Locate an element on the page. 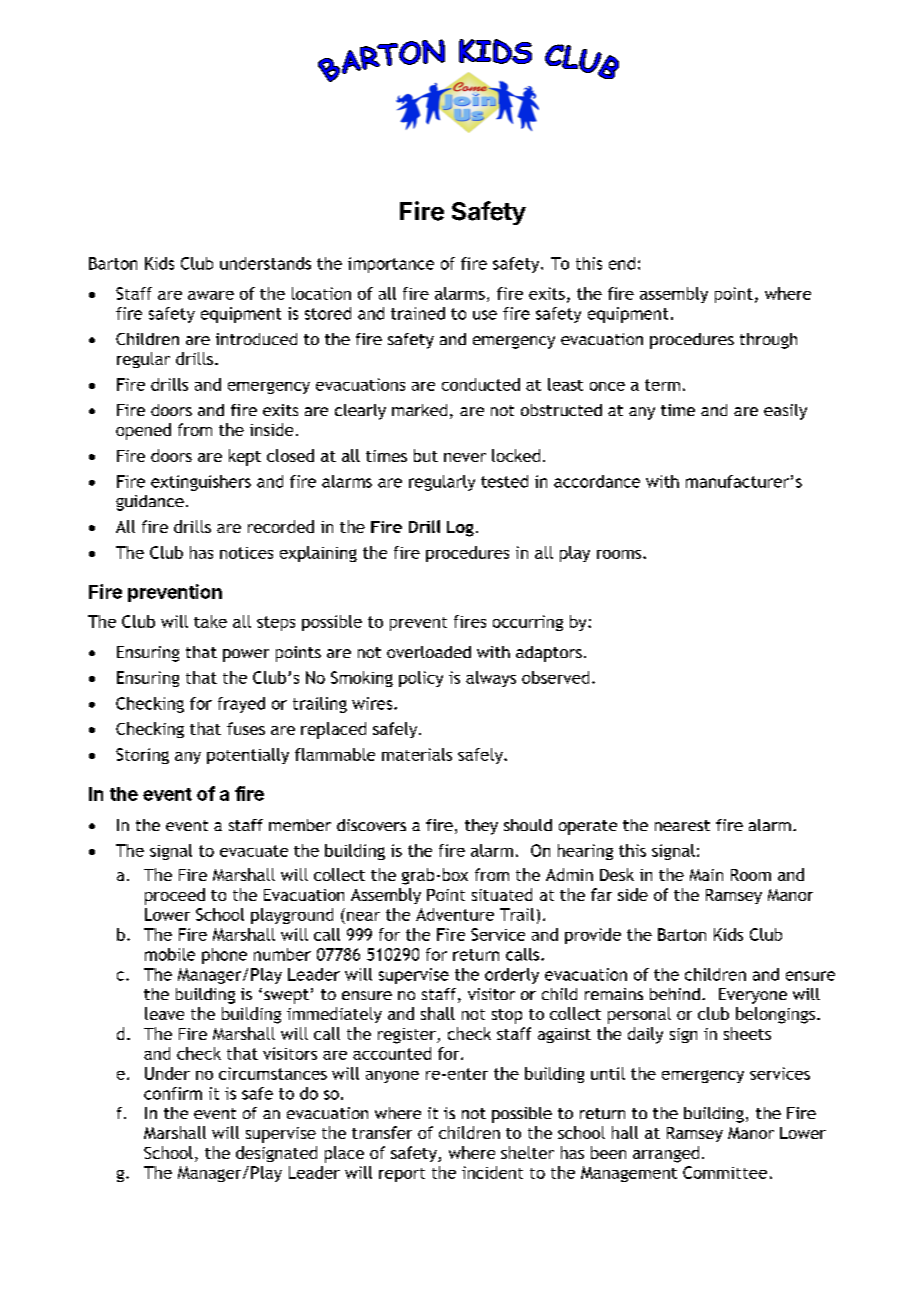  notices is located at coordinates (246, 553).
